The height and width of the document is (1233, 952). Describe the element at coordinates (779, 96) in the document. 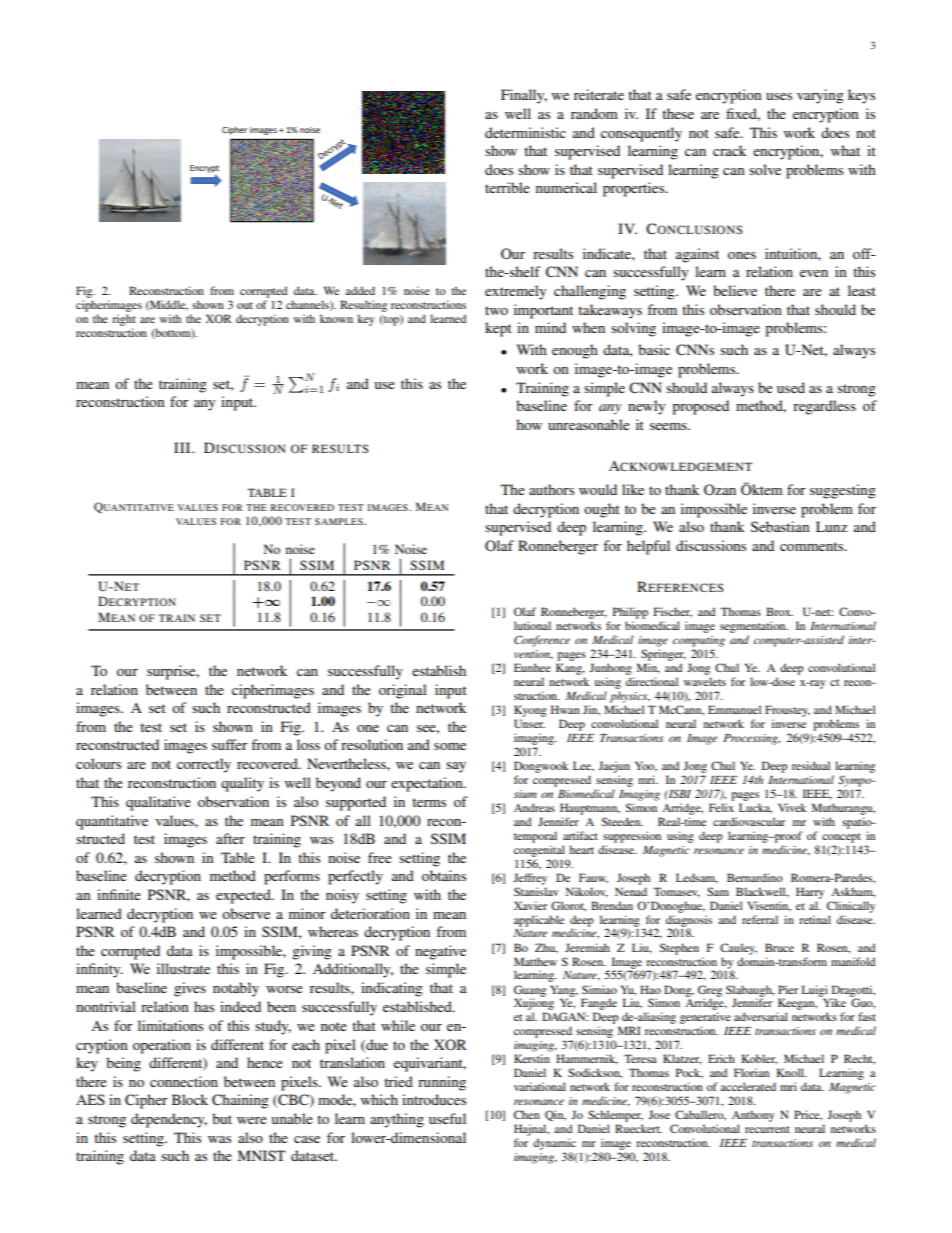

I see `uses` at that location.
